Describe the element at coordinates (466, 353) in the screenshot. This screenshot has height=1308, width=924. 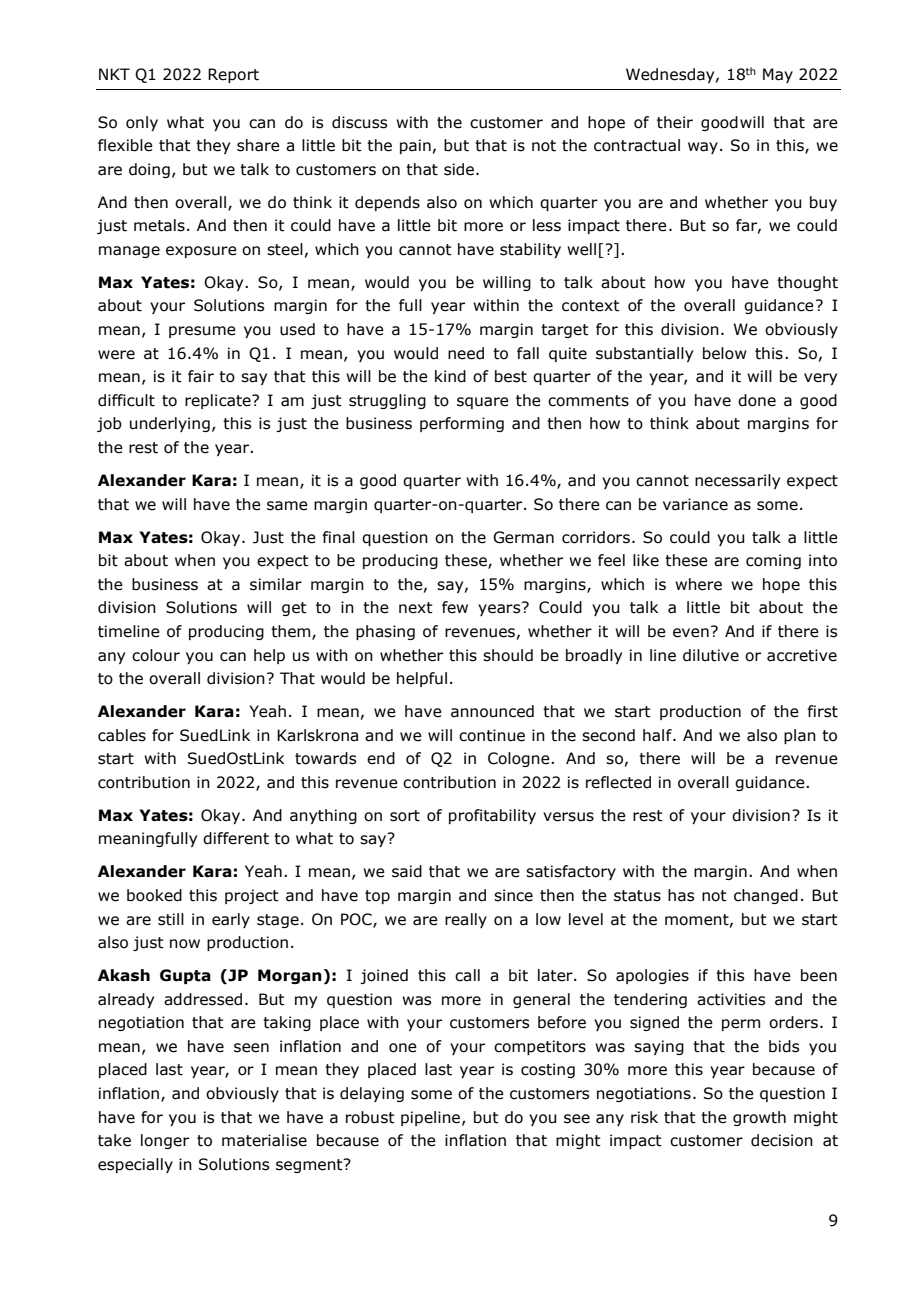
I see `need` at that location.
